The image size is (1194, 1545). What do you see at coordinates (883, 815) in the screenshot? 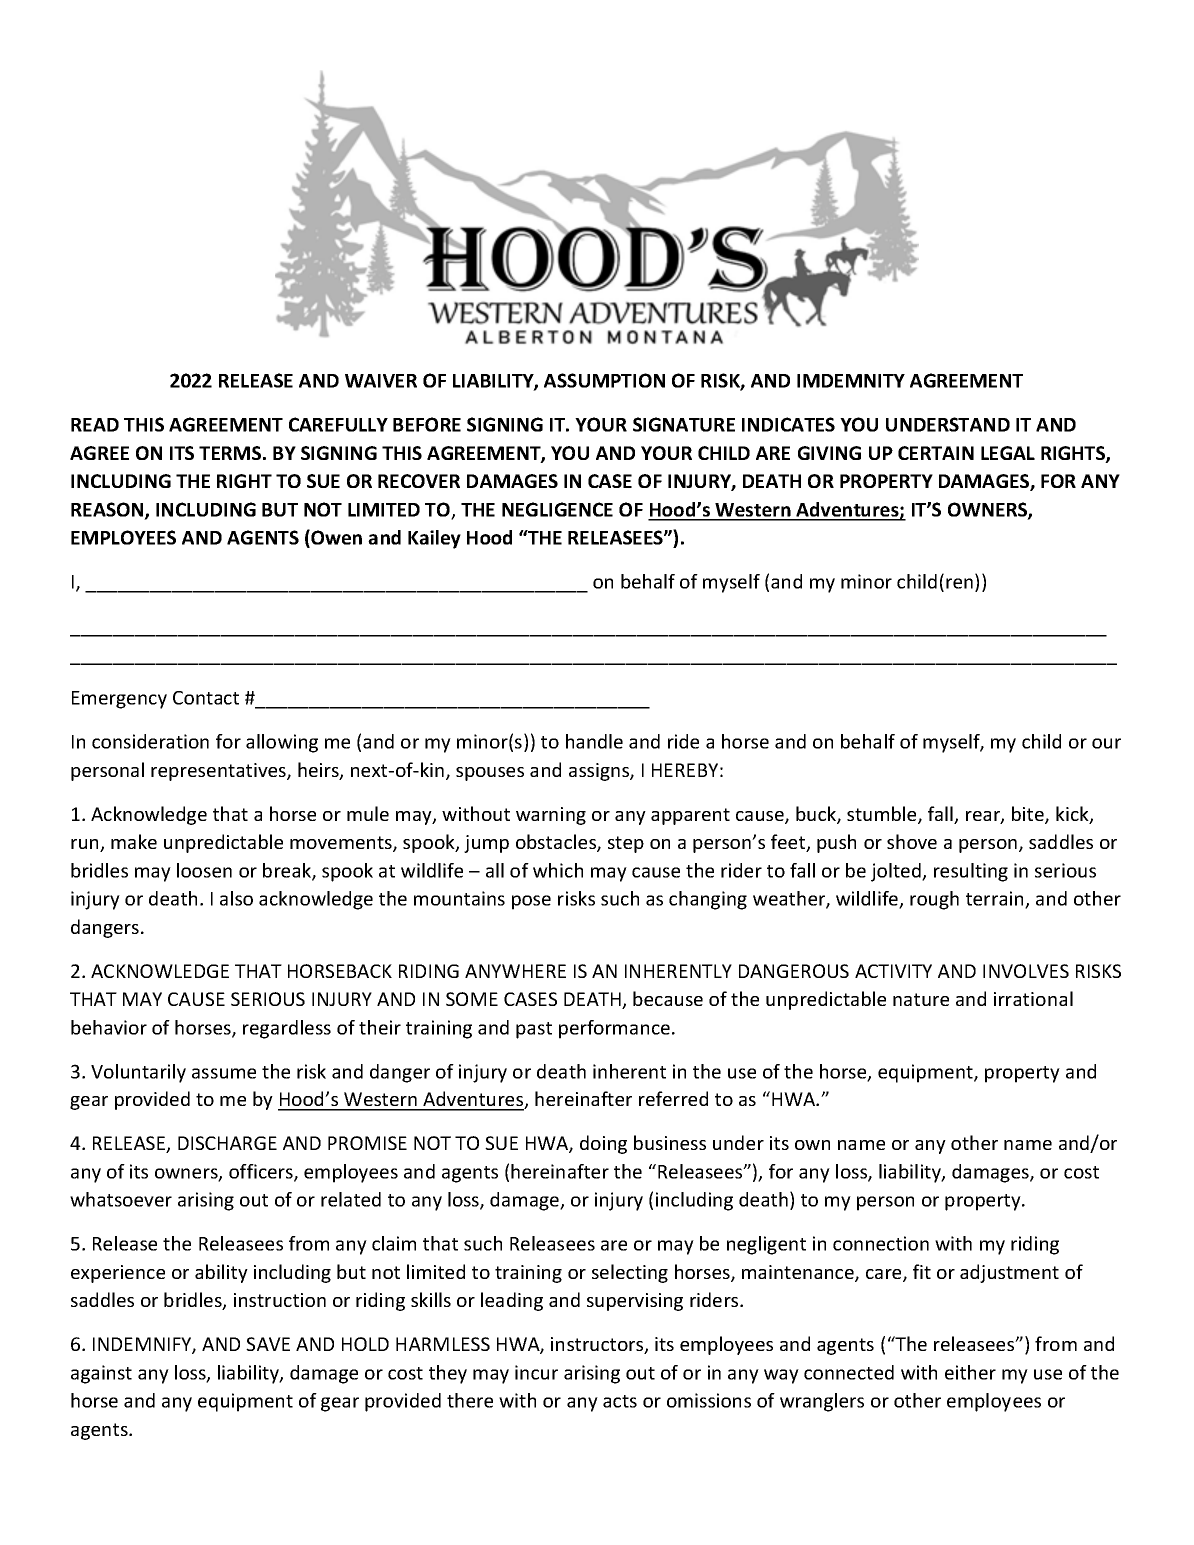
I see `stumble` at bounding box center [883, 815].
